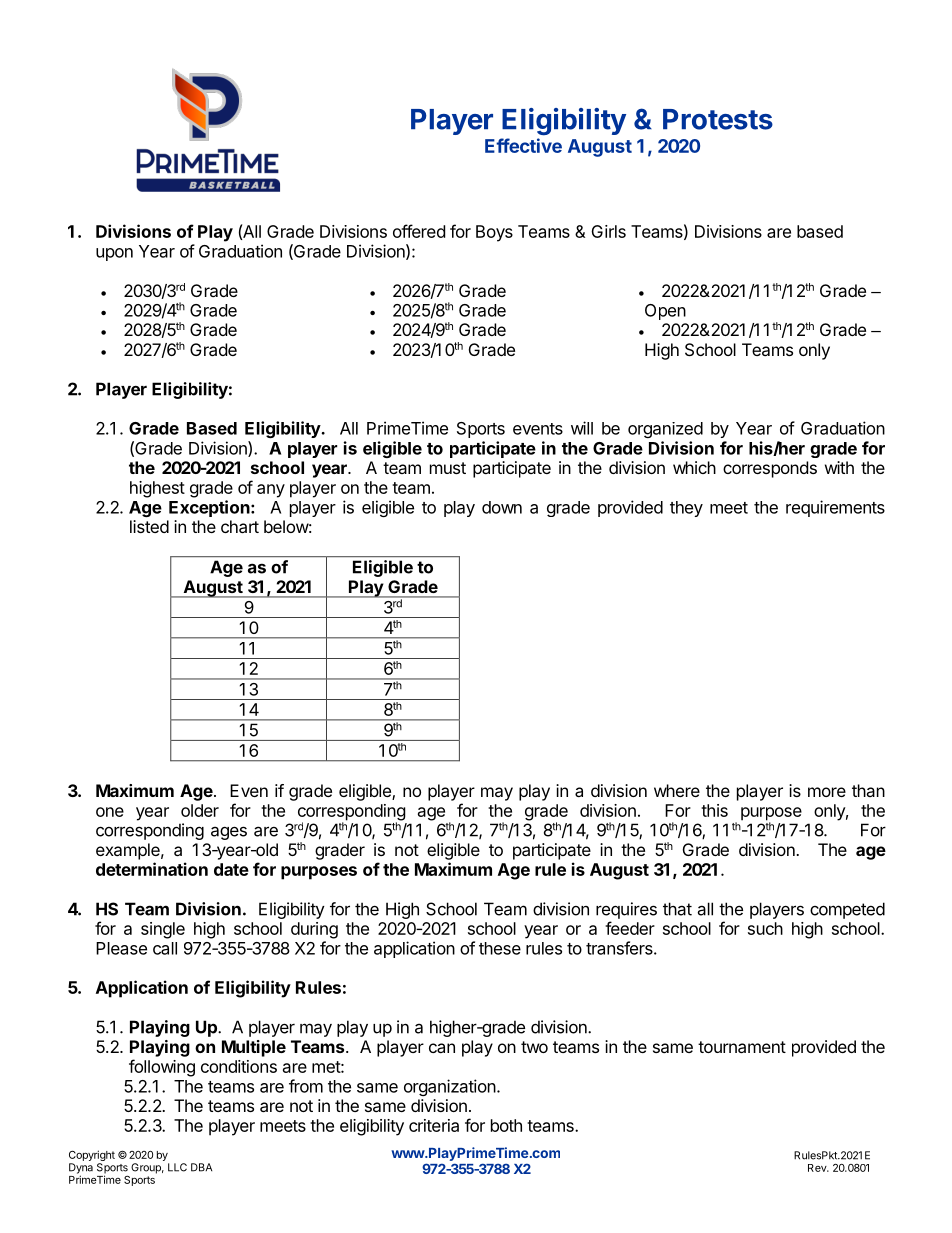 Image resolution: width=952 pixels, height=1233 pixels. I want to click on Protests, so click(718, 119).
